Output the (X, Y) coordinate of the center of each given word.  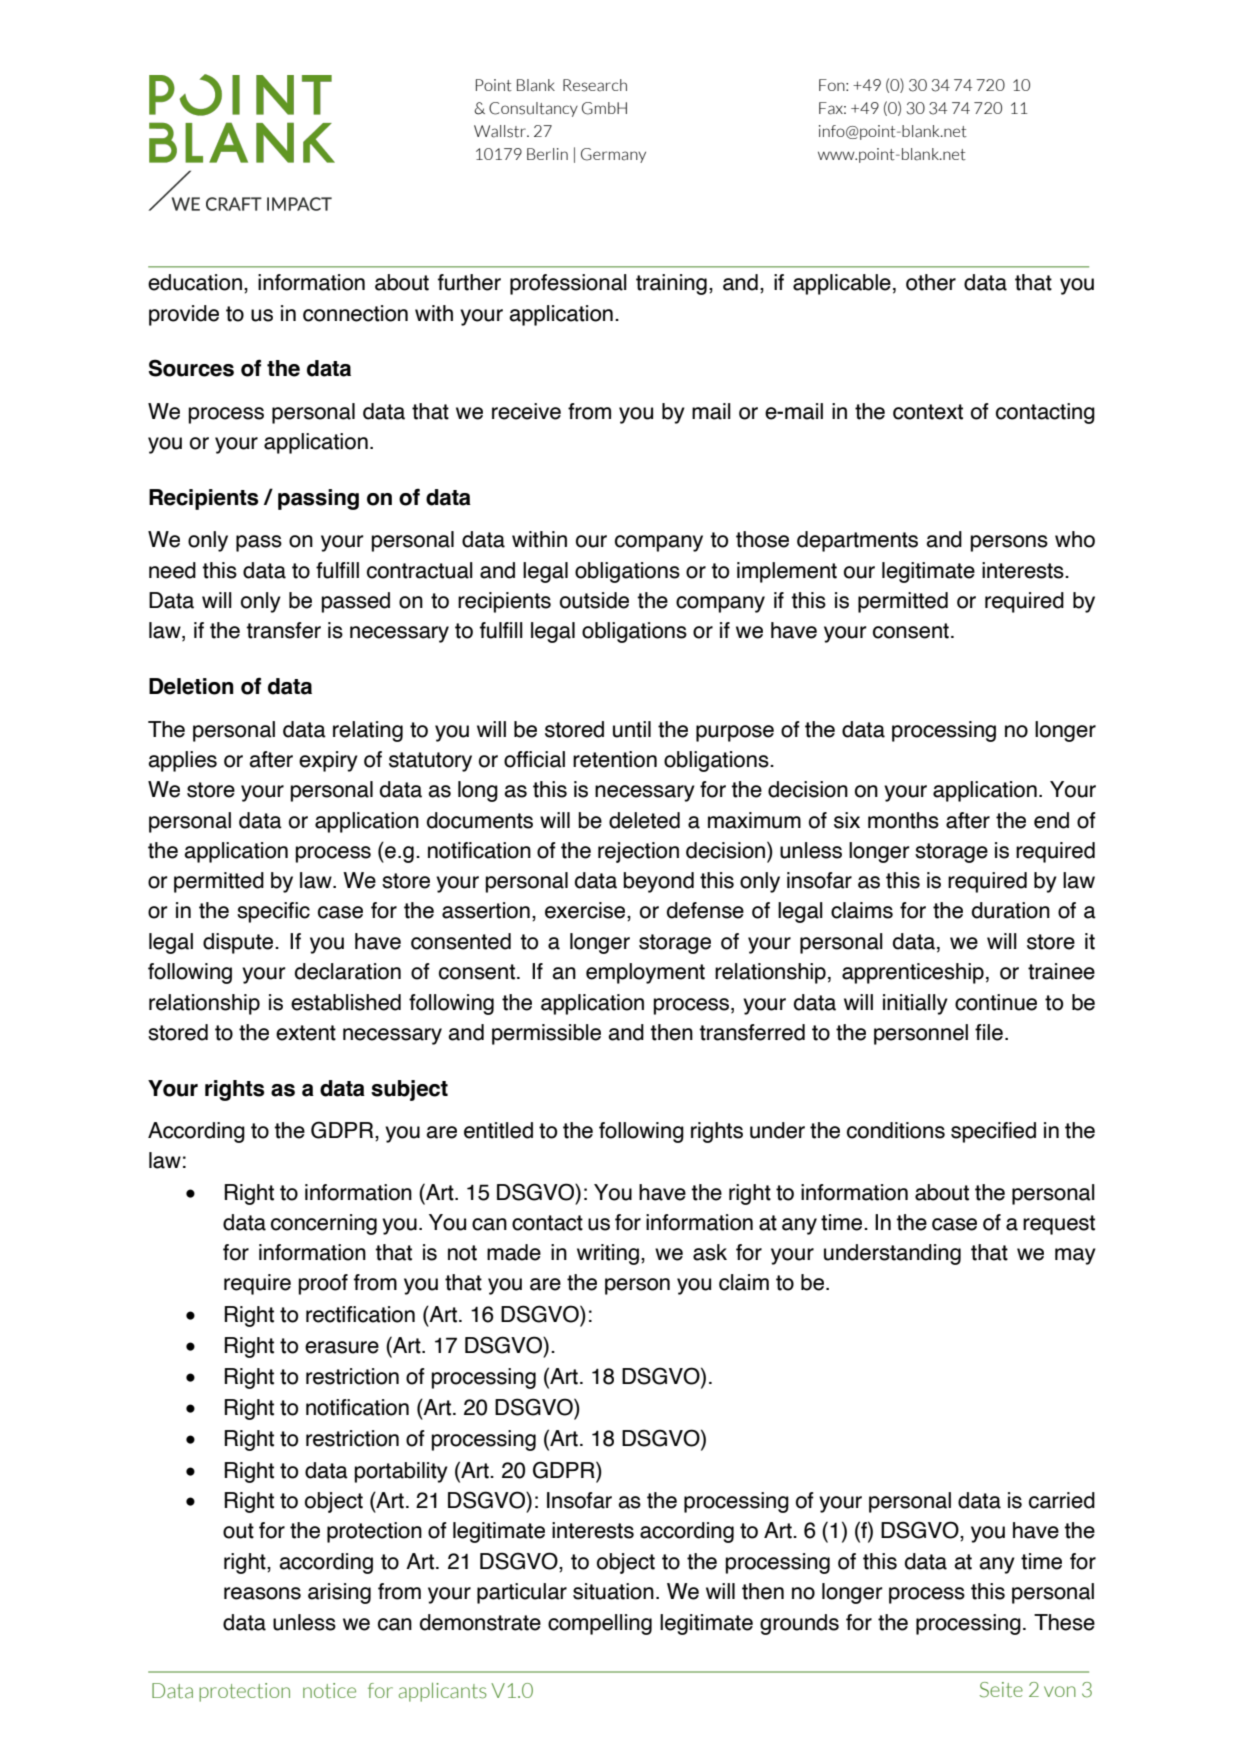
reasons (262, 1593)
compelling (600, 1624)
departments (857, 541)
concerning (324, 1224)
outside (594, 600)
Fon (833, 85)
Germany (613, 155)
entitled (498, 1130)
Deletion (191, 686)
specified (993, 1132)
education (195, 282)
